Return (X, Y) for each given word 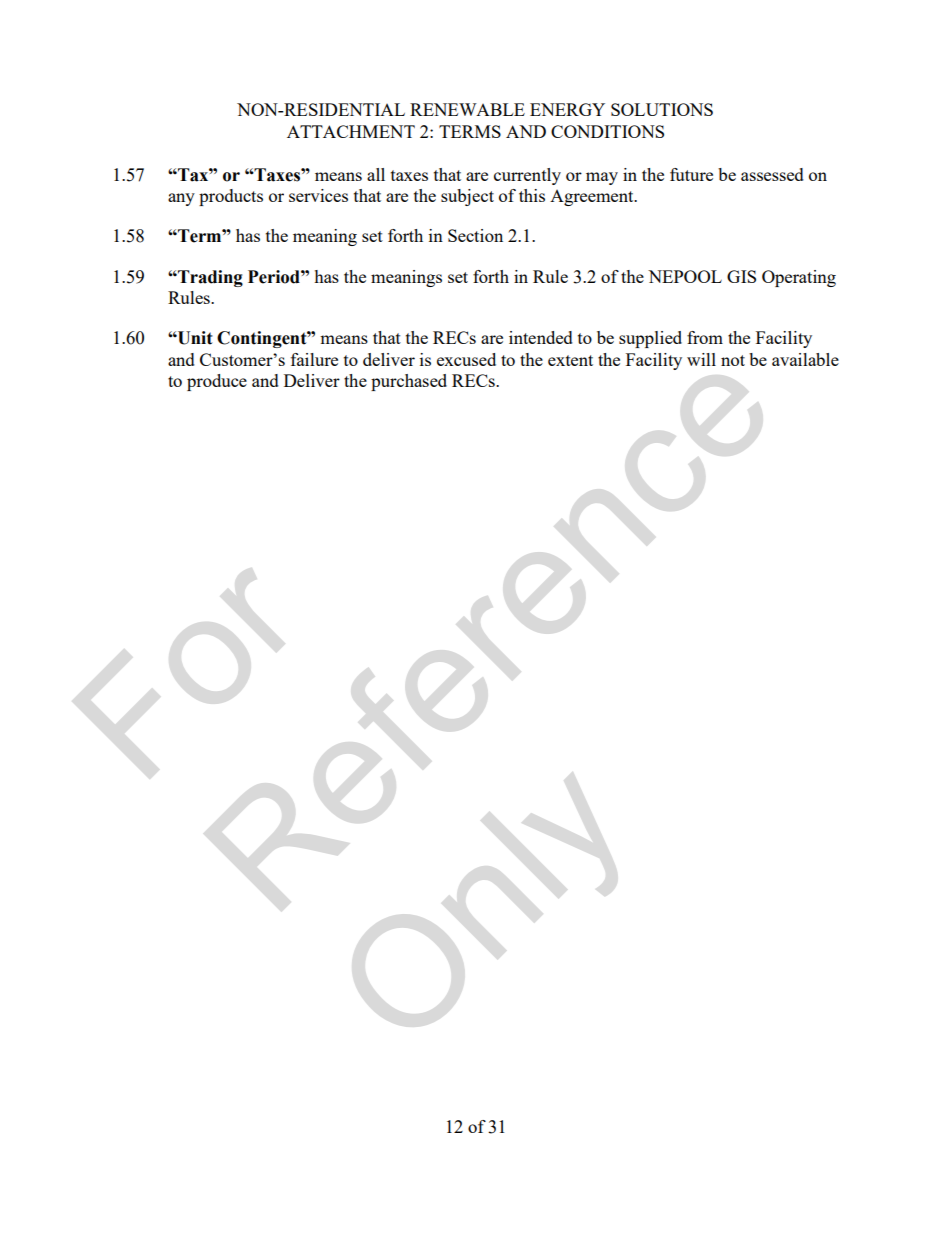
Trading (209, 278)
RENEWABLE (467, 109)
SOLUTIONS (662, 109)
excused (466, 359)
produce (217, 382)
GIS (741, 276)
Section (475, 235)
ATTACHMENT (351, 131)
